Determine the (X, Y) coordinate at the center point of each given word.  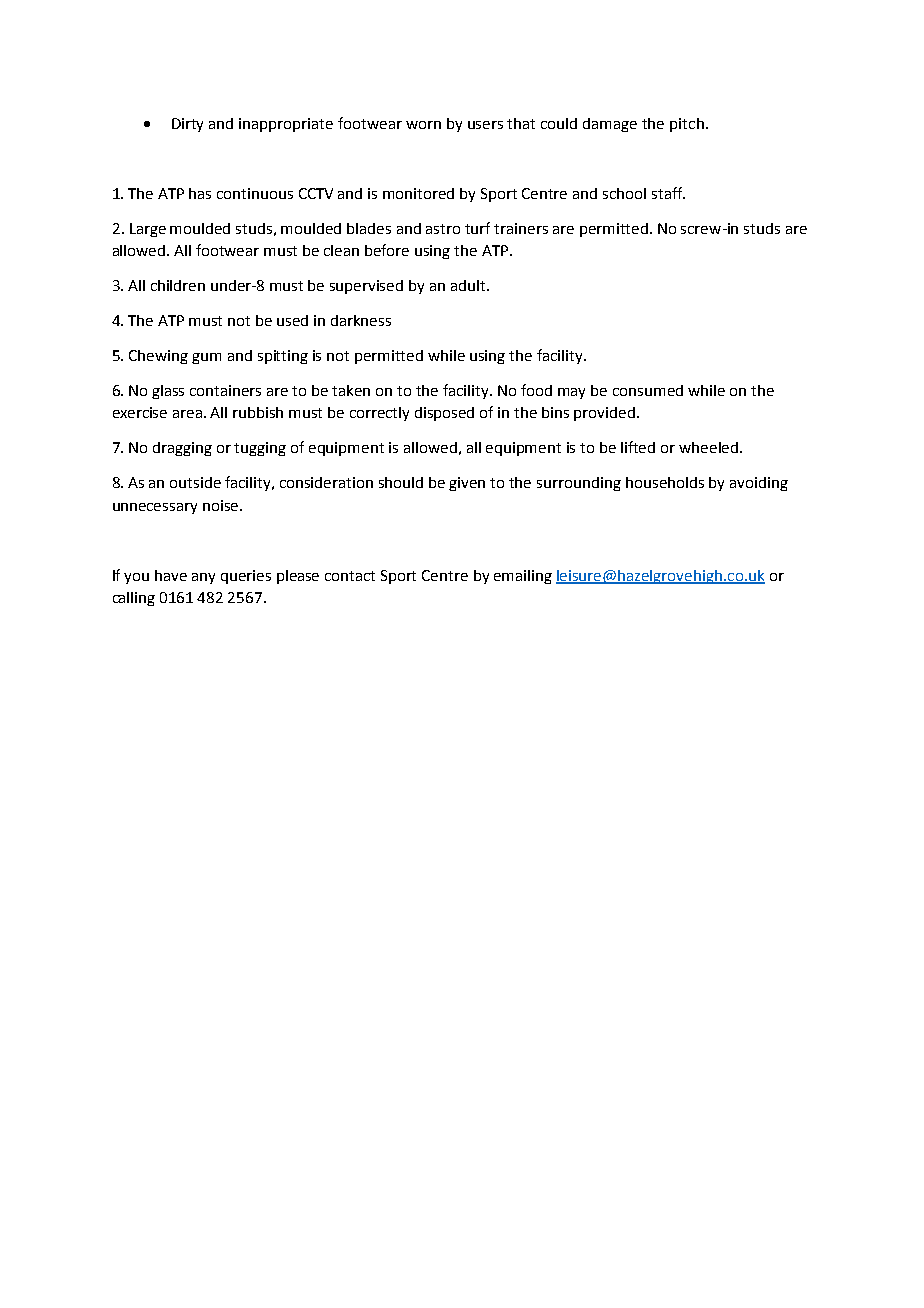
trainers (521, 228)
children (178, 285)
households (665, 482)
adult (469, 285)
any (203, 578)
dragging (182, 449)
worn (423, 125)
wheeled (708, 447)
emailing (523, 577)
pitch (687, 125)
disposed (444, 414)
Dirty (187, 125)
